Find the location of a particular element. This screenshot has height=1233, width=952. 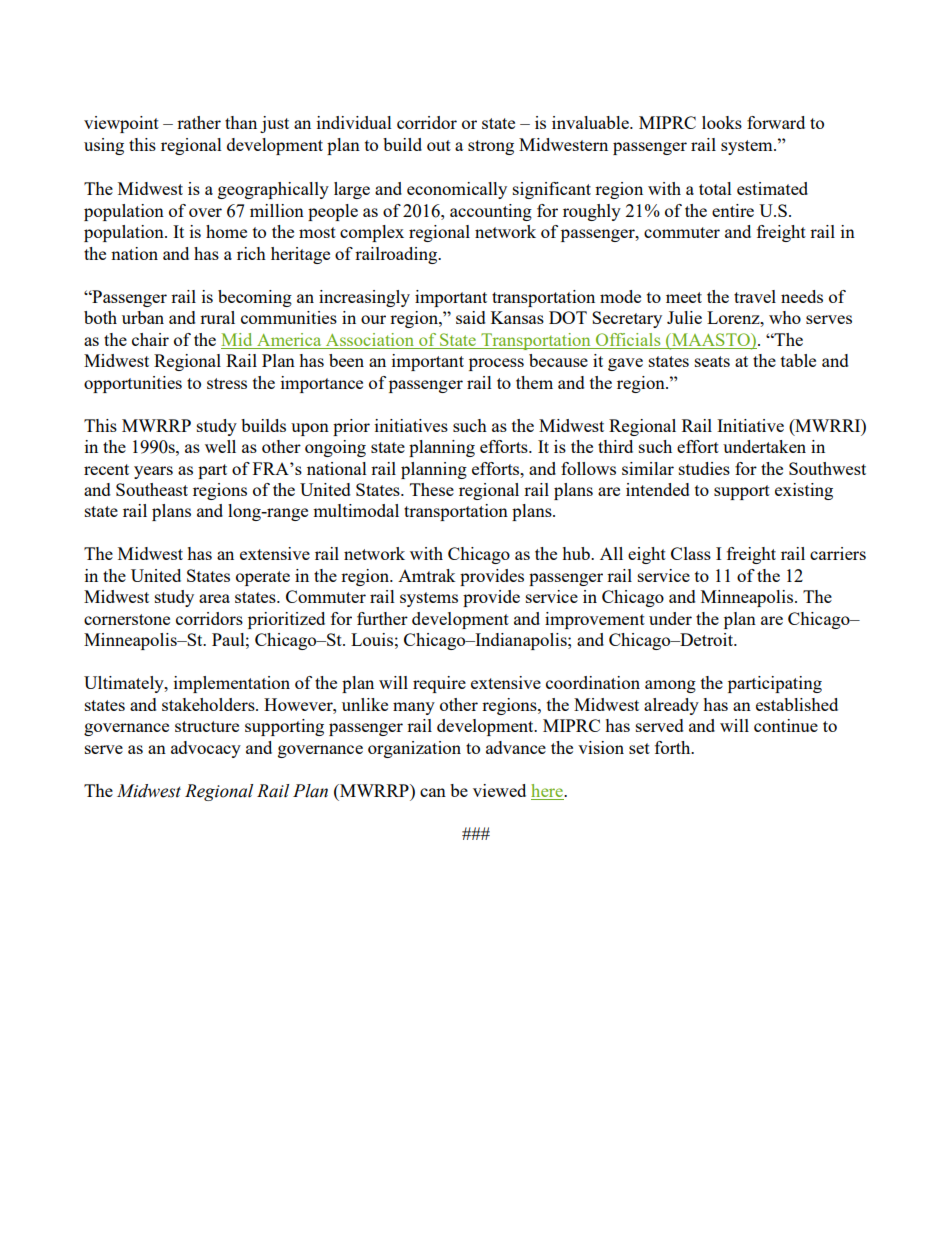

These is located at coordinates (432, 489).
